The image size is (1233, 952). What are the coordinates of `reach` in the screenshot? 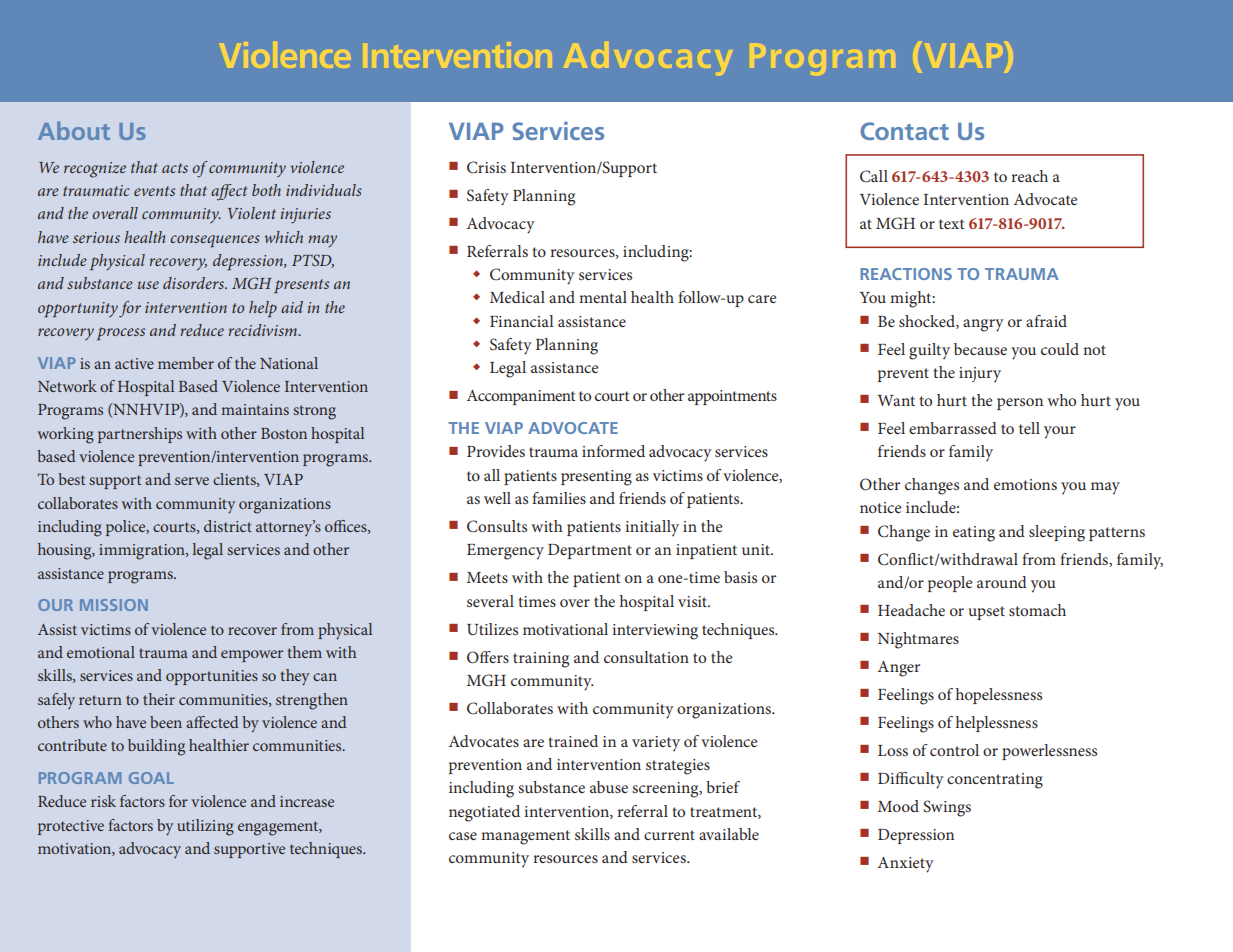 It's located at (1029, 176).
